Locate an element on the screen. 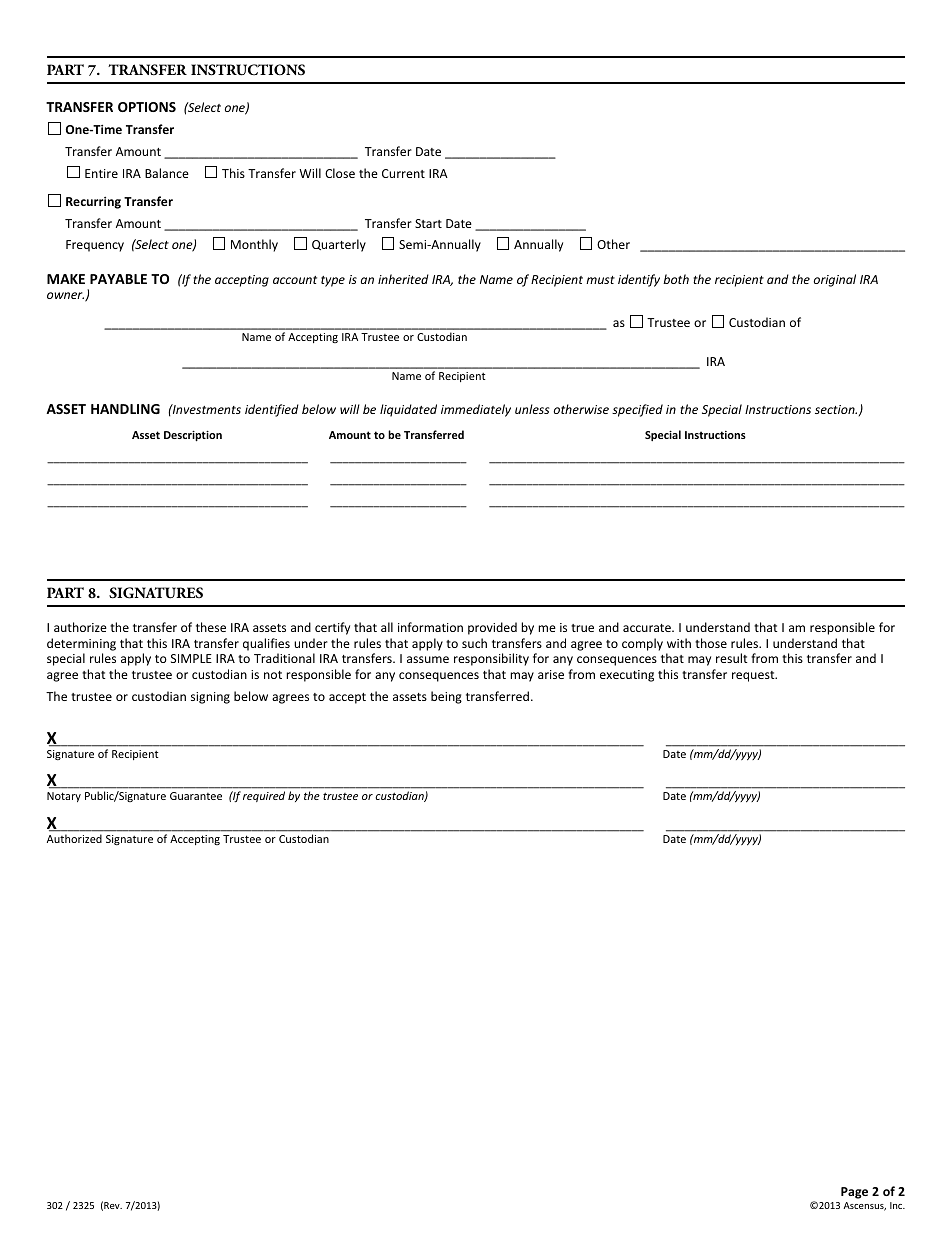 The image size is (952, 1233). Guarantee is located at coordinates (196, 796).
